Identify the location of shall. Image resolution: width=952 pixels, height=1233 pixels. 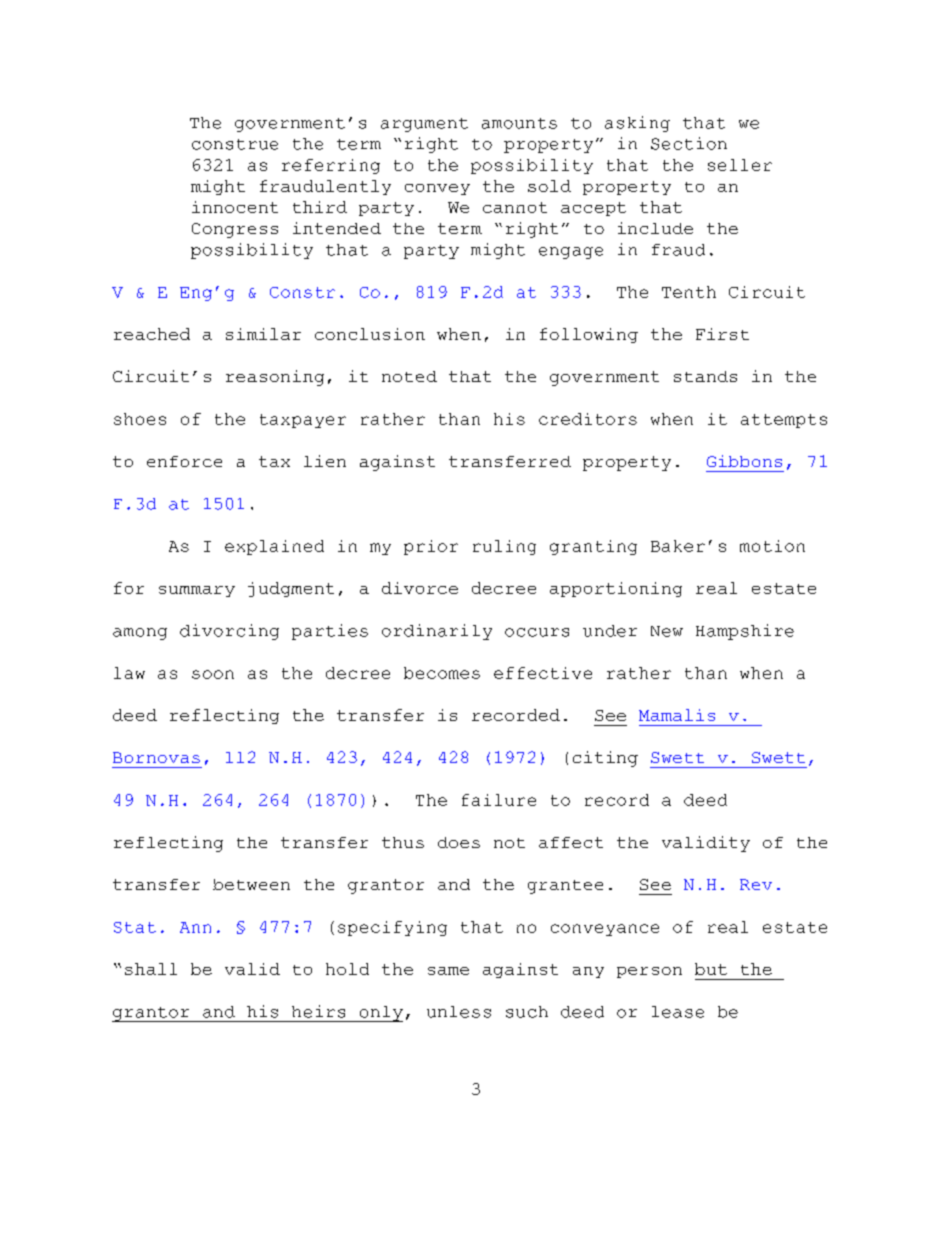
(151, 969).
